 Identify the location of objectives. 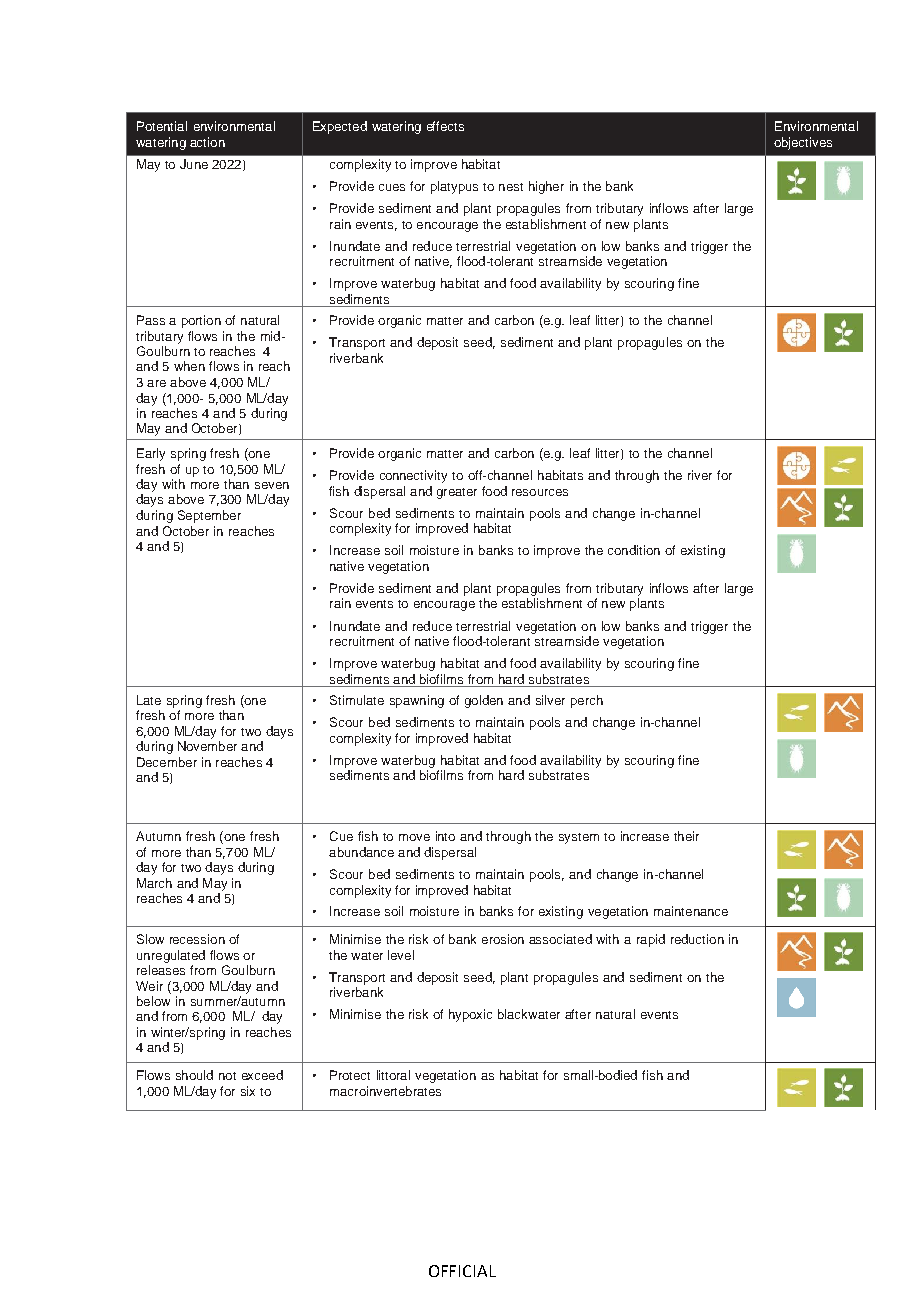
(803, 143).
